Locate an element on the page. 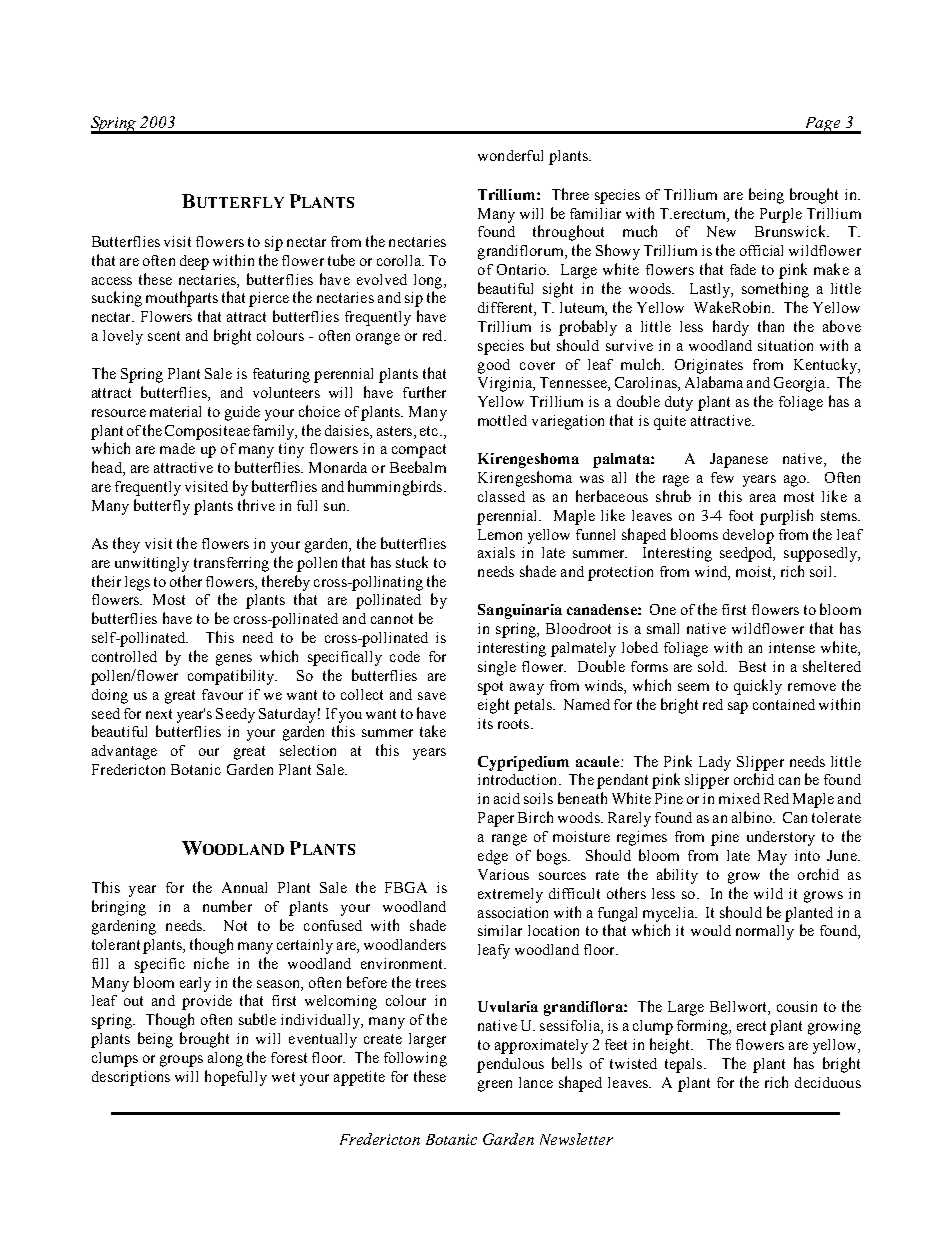  deep is located at coordinates (194, 262).
